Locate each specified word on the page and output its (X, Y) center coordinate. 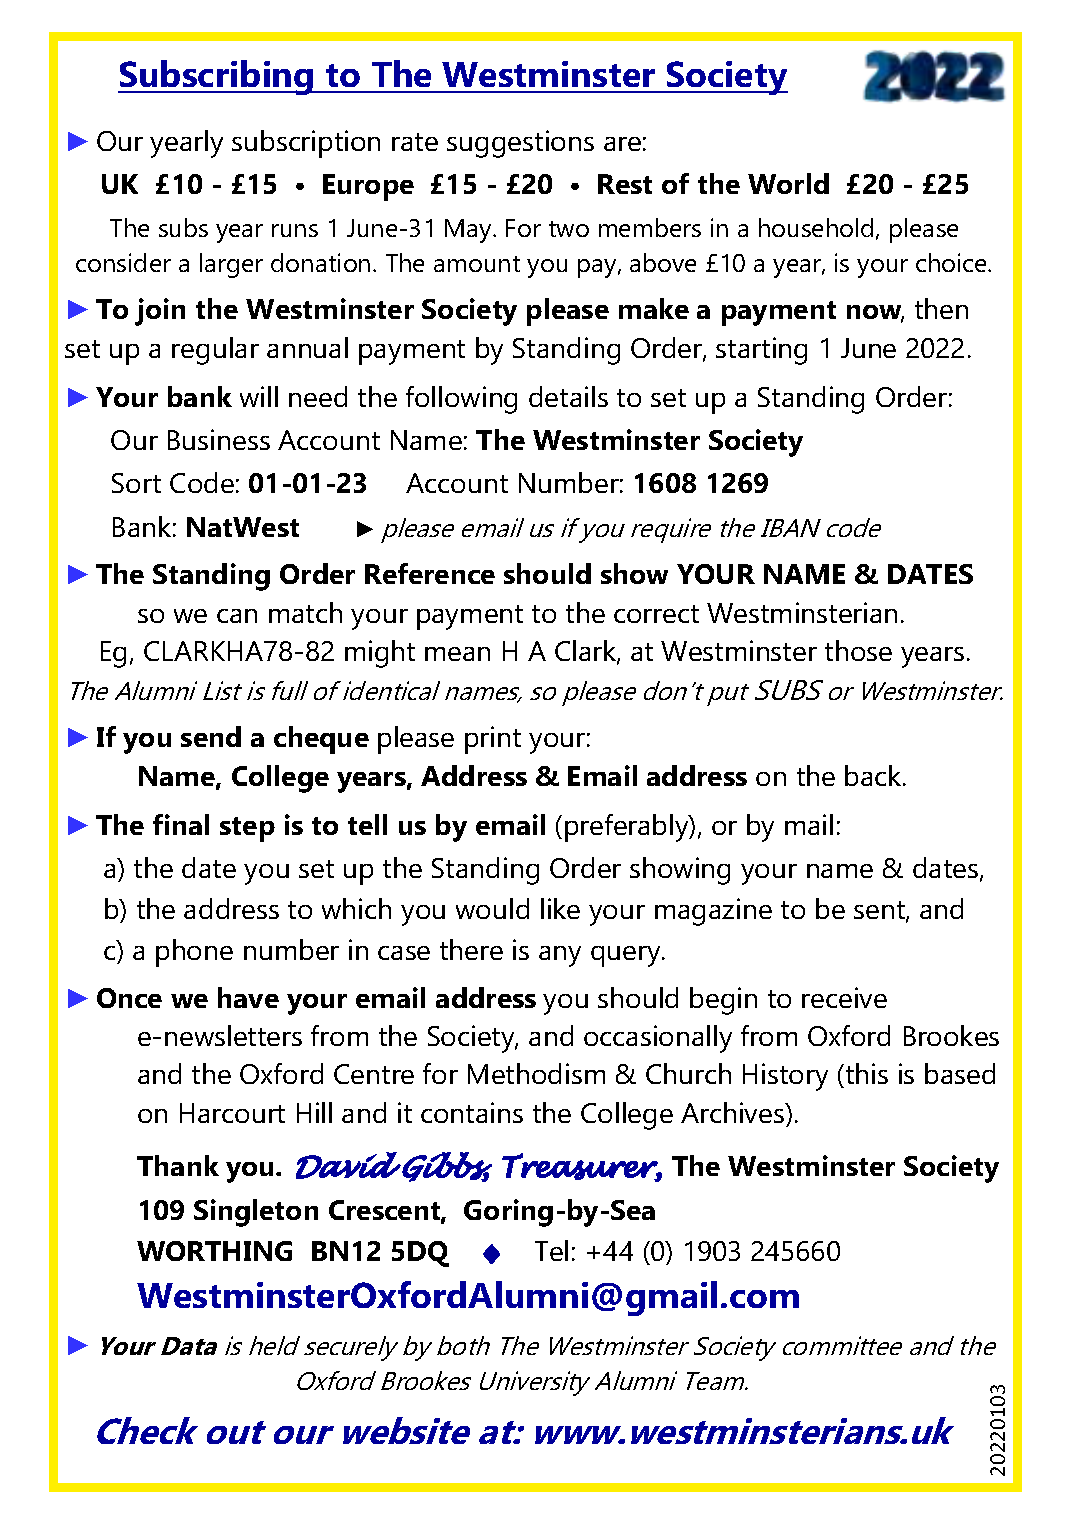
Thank (178, 1165)
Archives (733, 1112)
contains (472, 1112)
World (788, 183)
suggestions (520, 144)
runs (295, 230)
